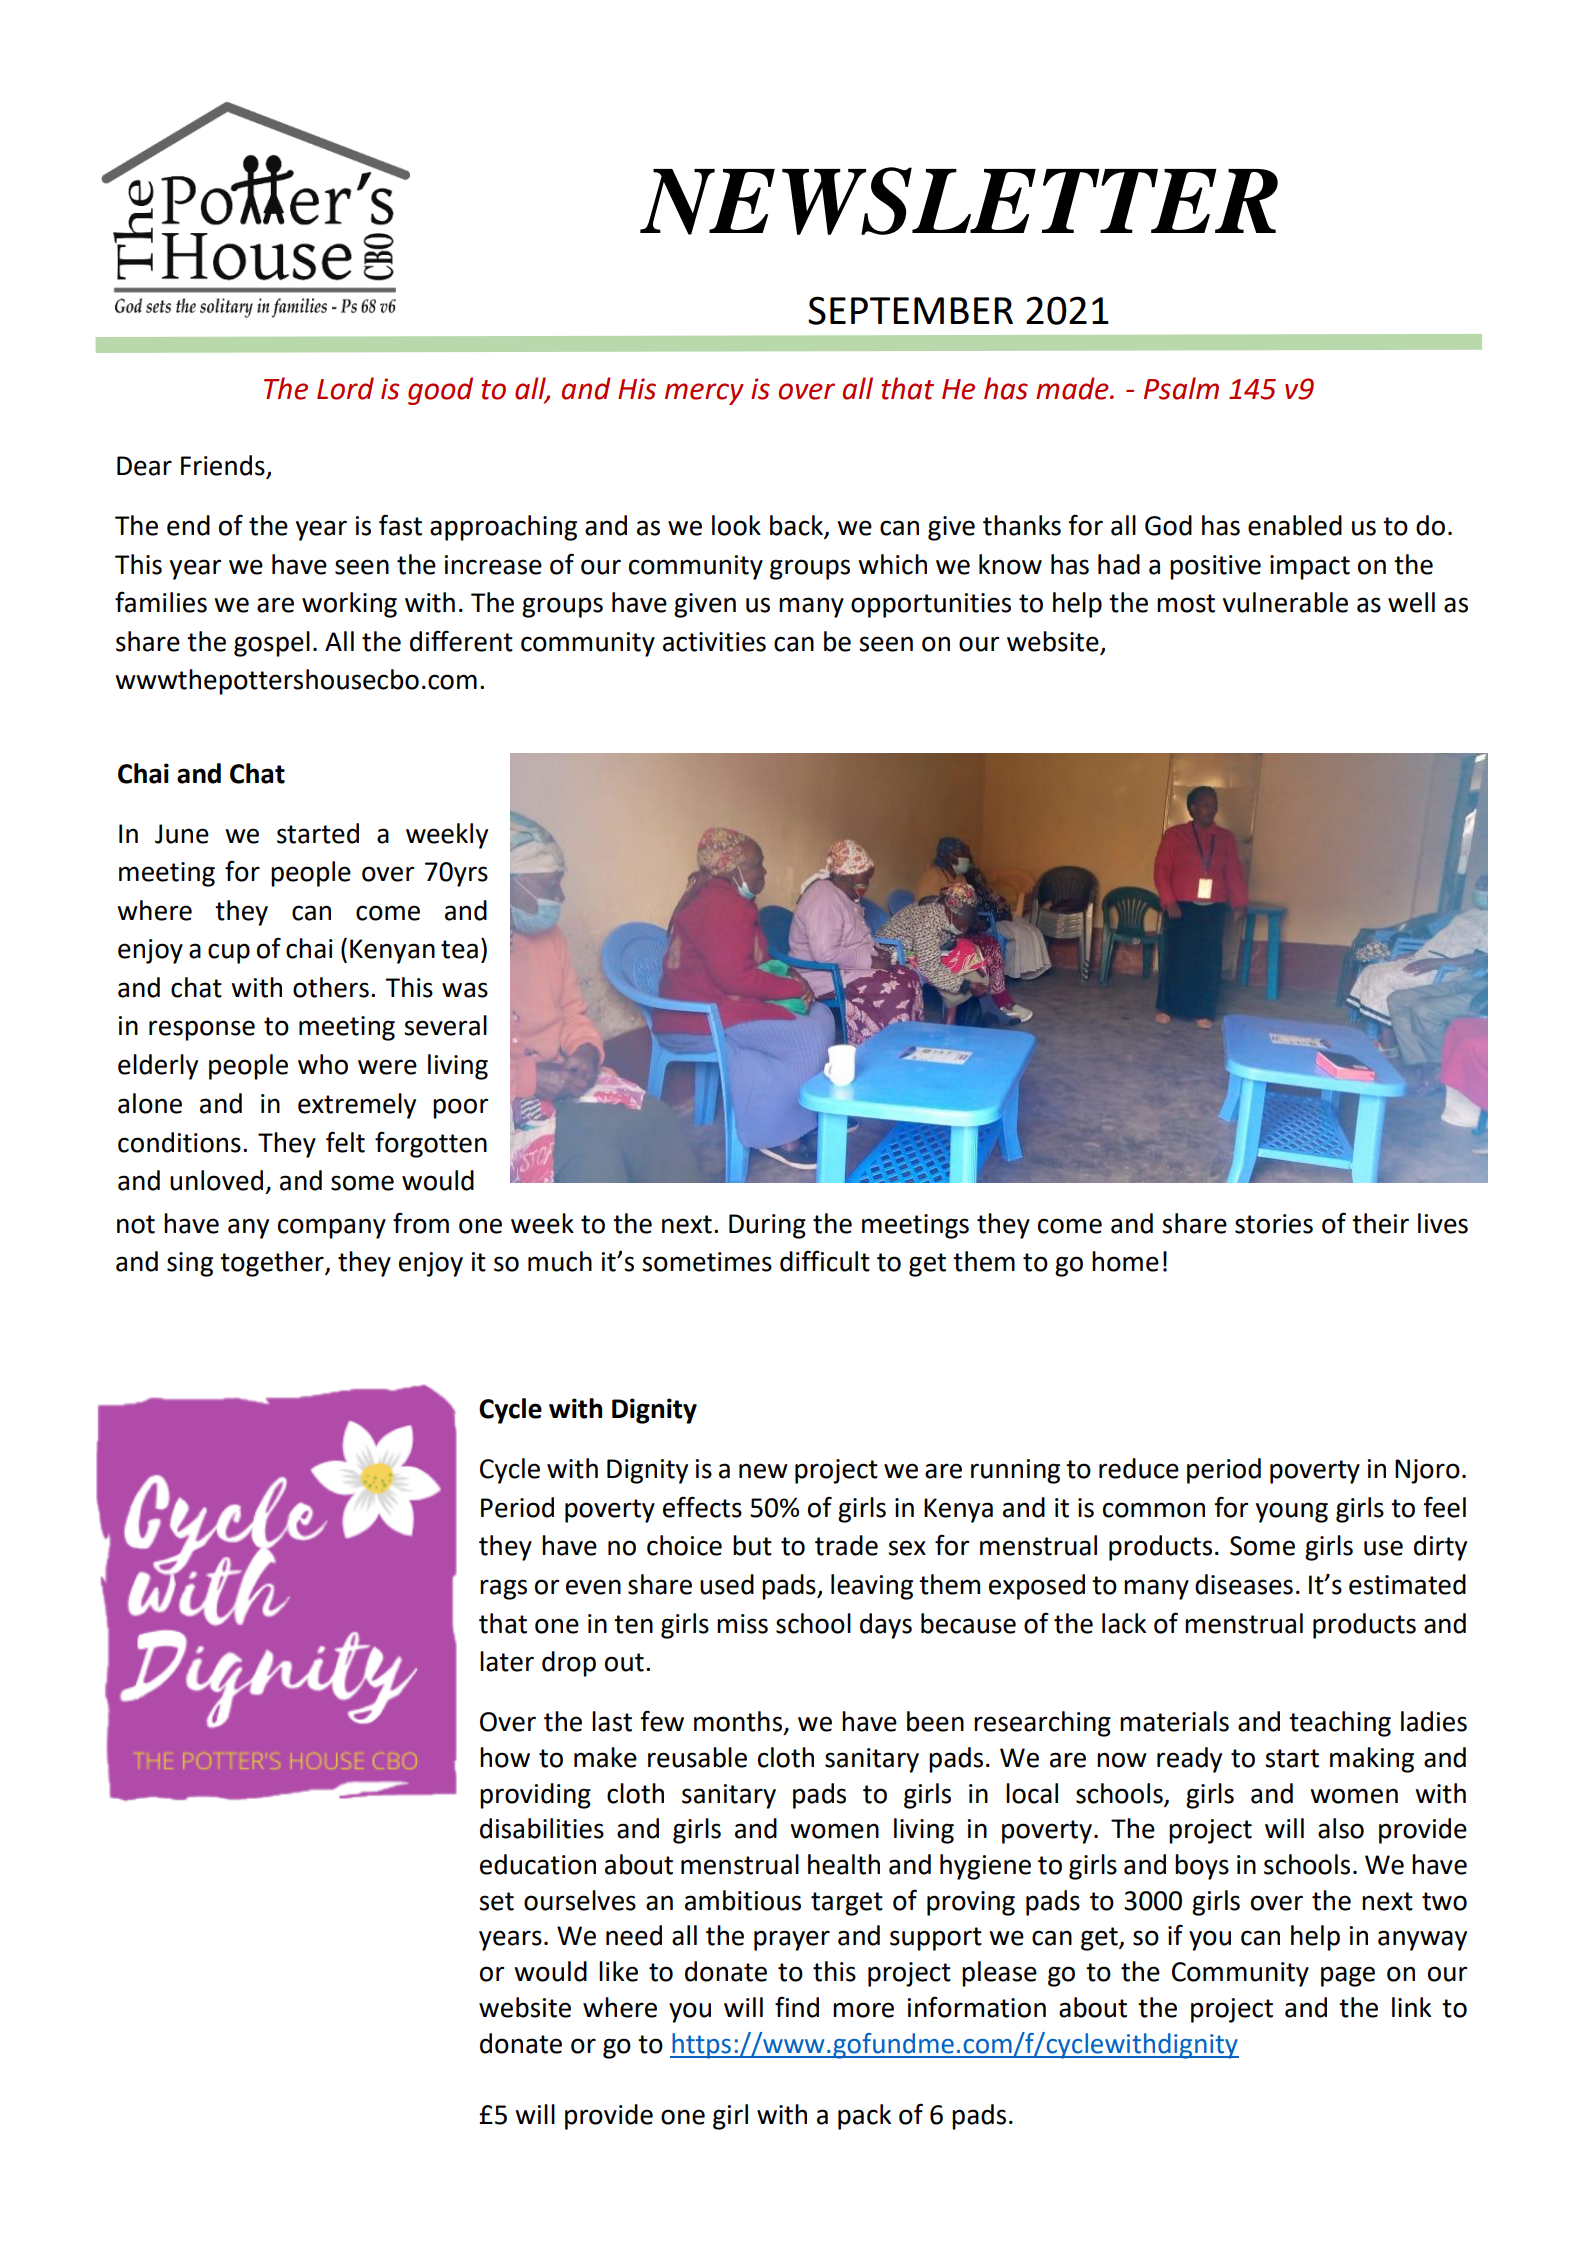  Describe the element at coordinates (496, 1901) in the document. I see `set` at that location.
